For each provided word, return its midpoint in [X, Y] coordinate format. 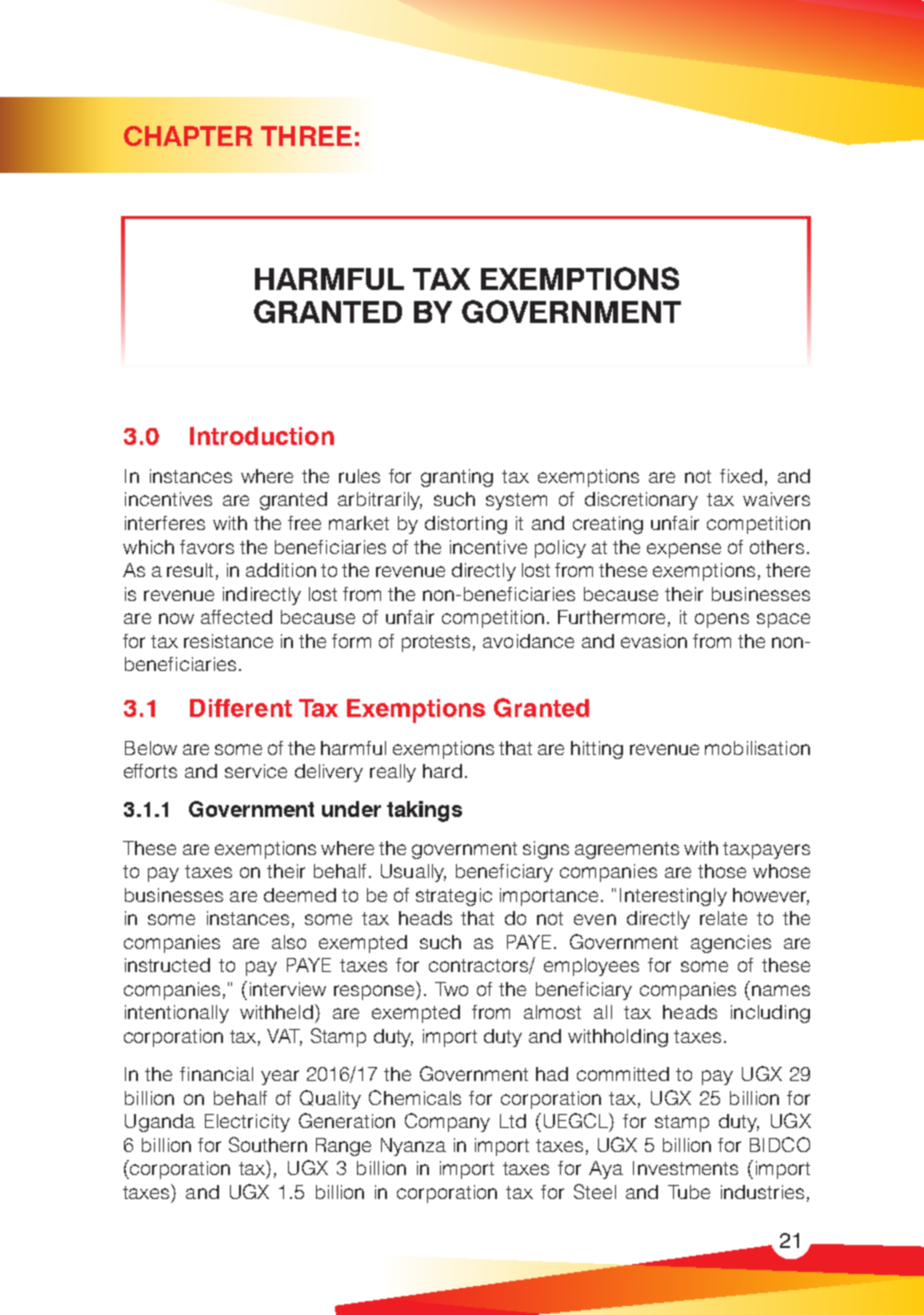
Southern [268, 1144]
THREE [306, 136]
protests [436, 643]
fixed [741, 476]
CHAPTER [188, 136]
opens [722, 620]
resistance [228, 641]
